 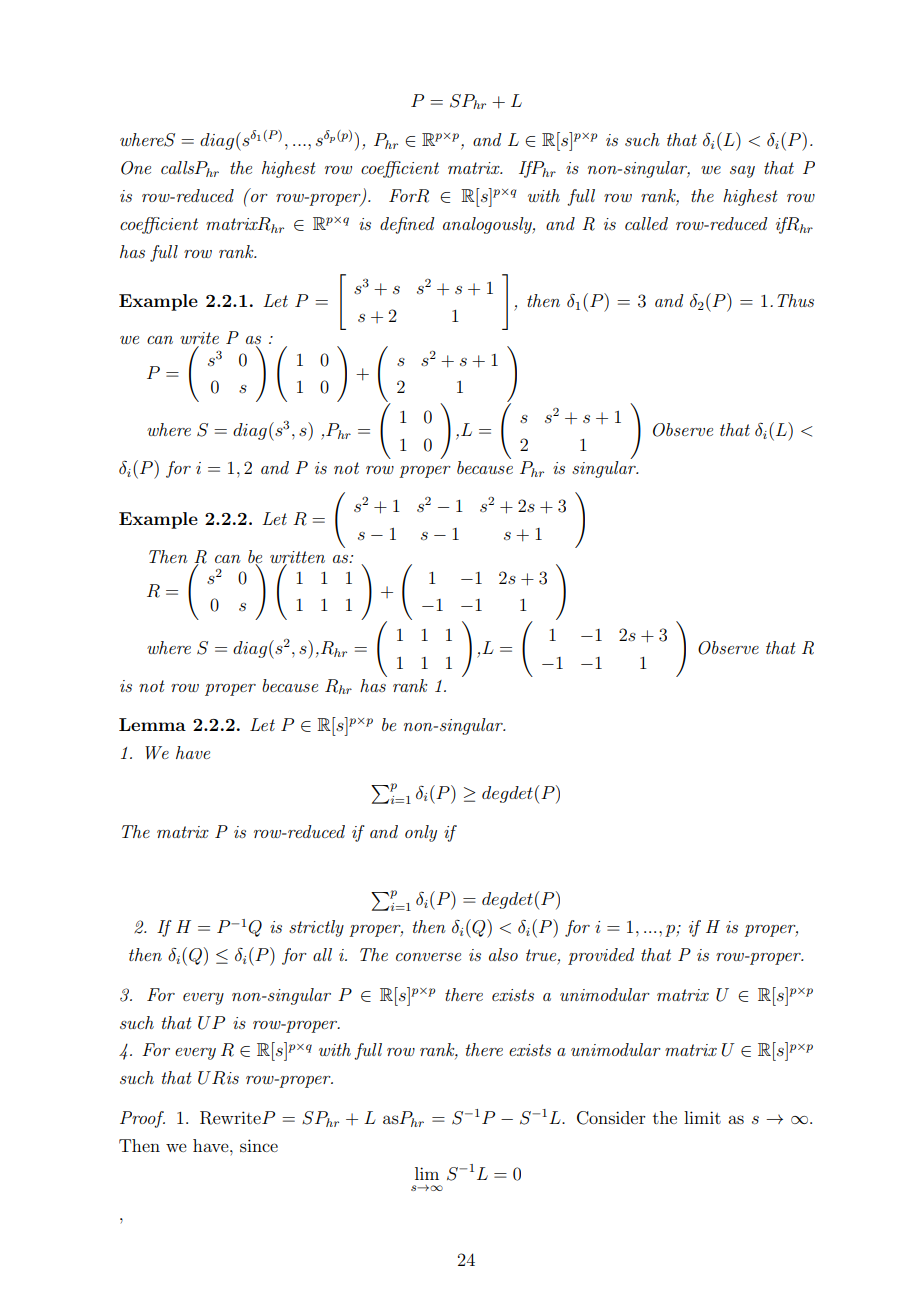 I want to click on called, so click(x=646, y=223).
